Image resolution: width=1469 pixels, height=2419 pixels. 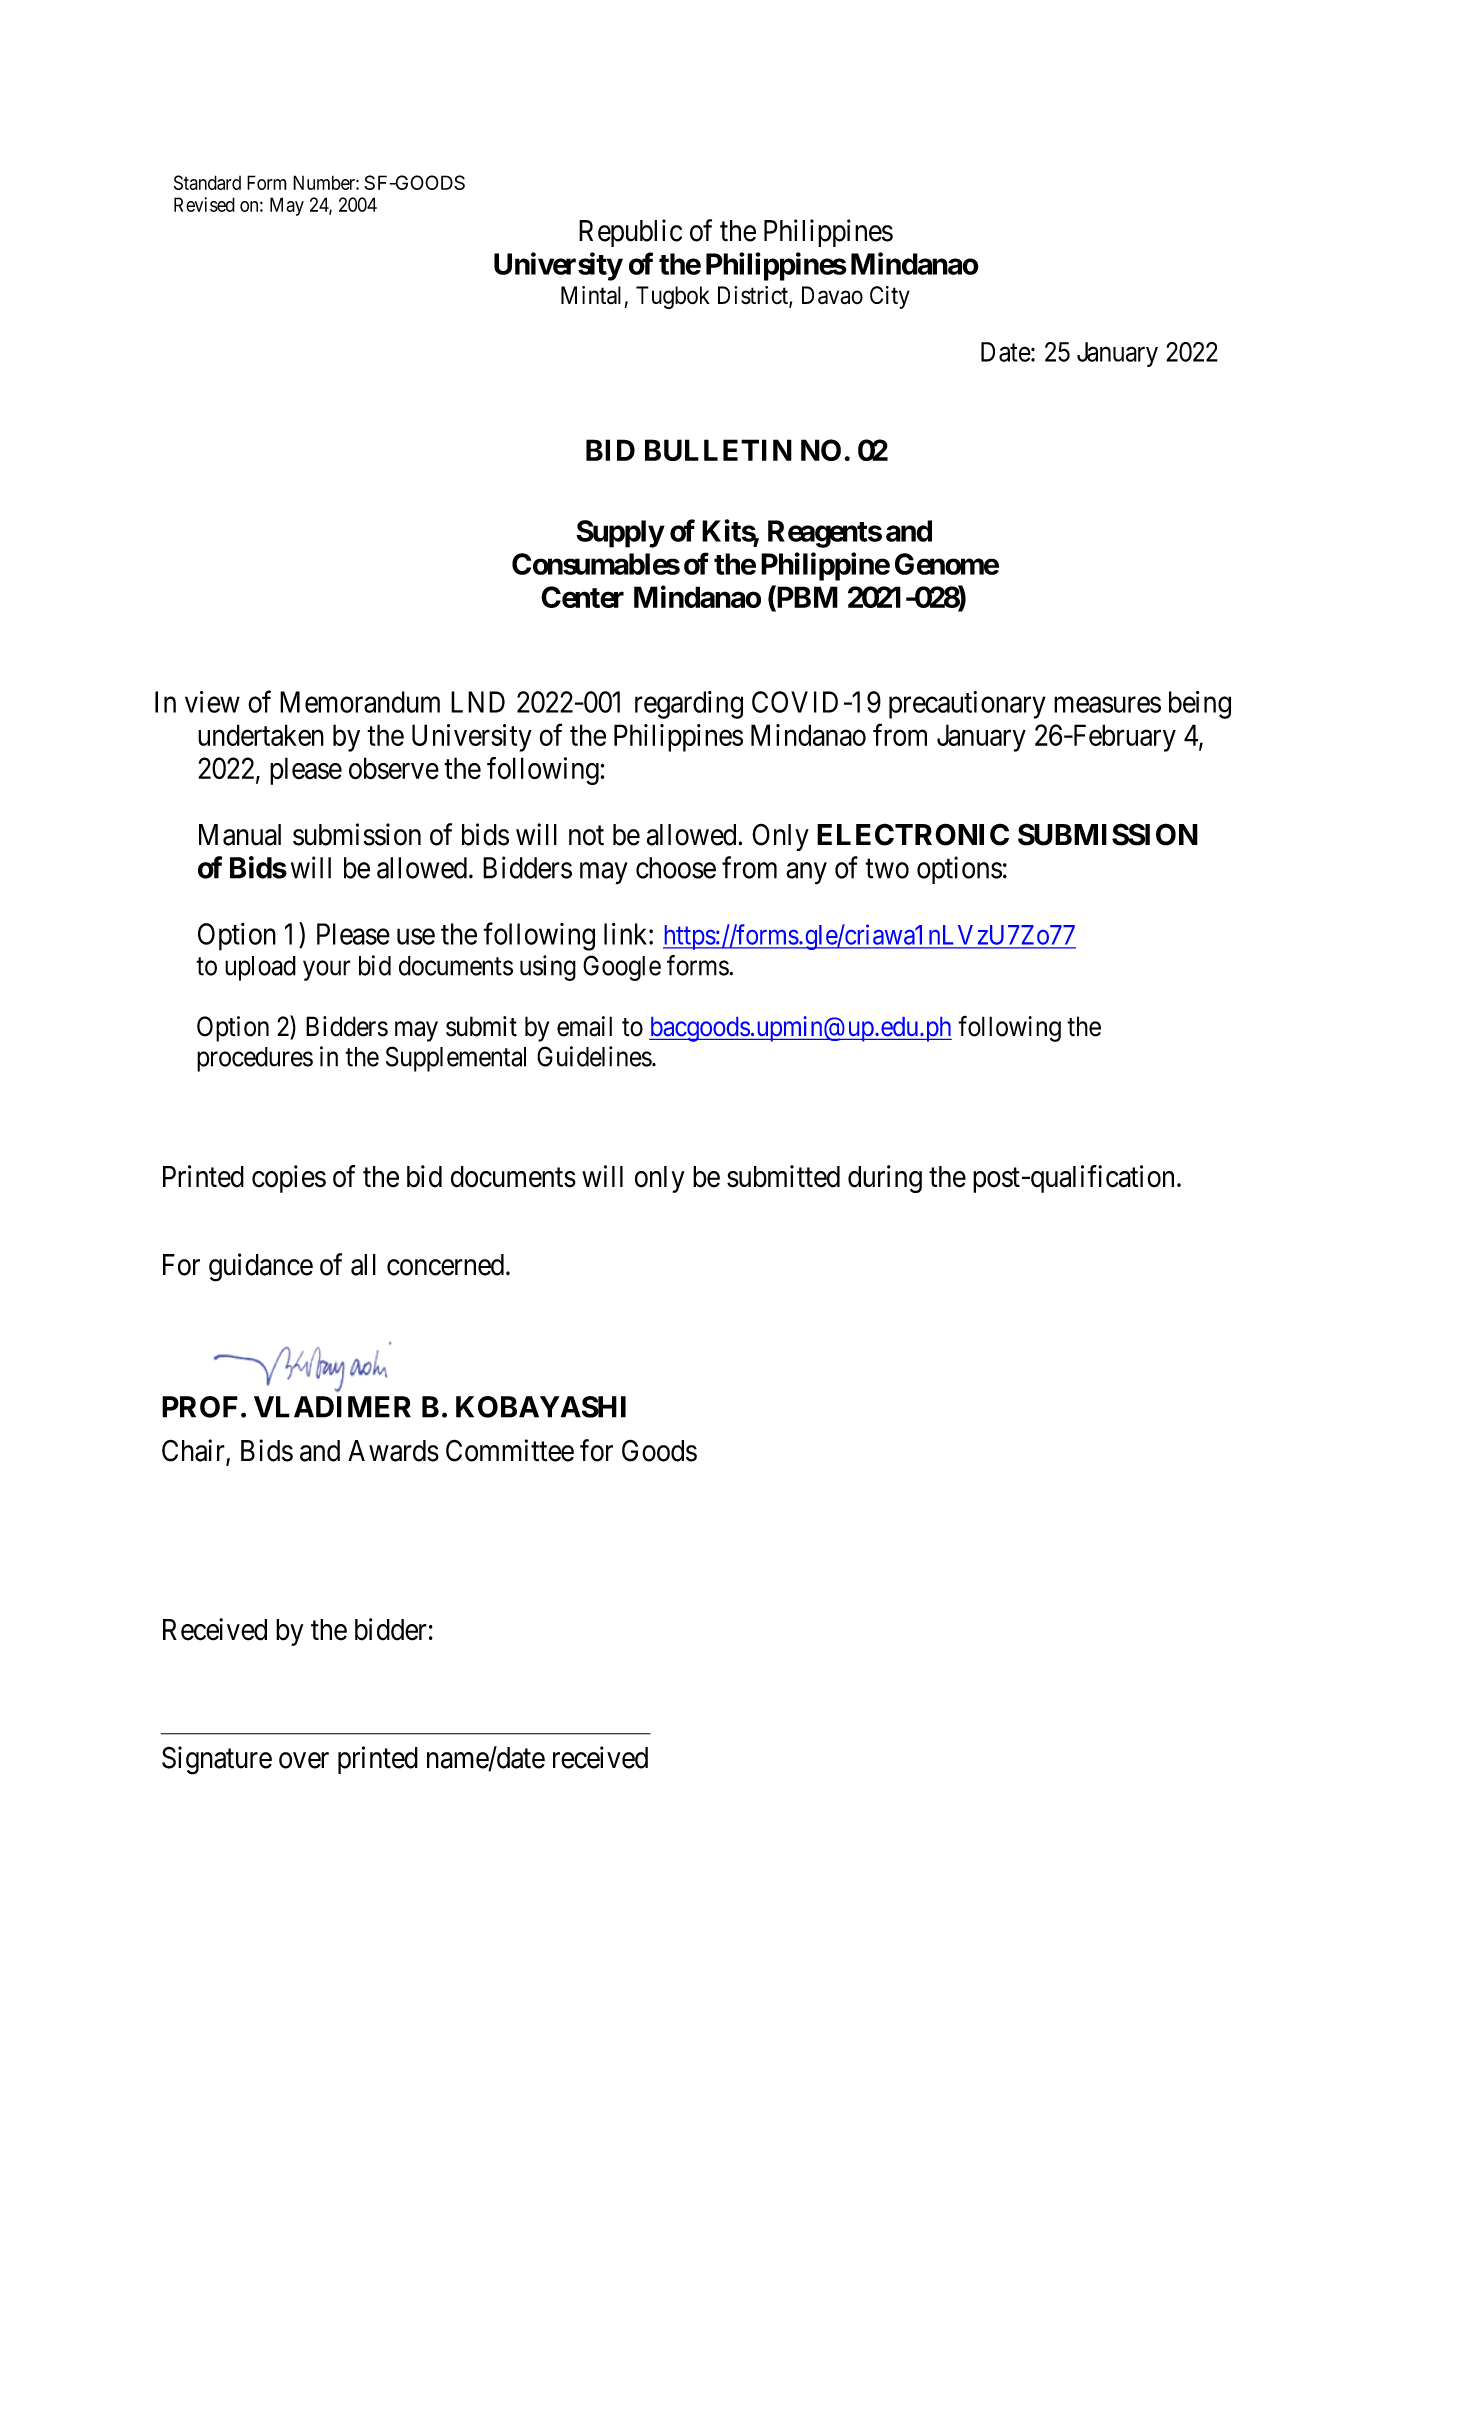 I want to click on Supply, so click(x=620, y=534).
